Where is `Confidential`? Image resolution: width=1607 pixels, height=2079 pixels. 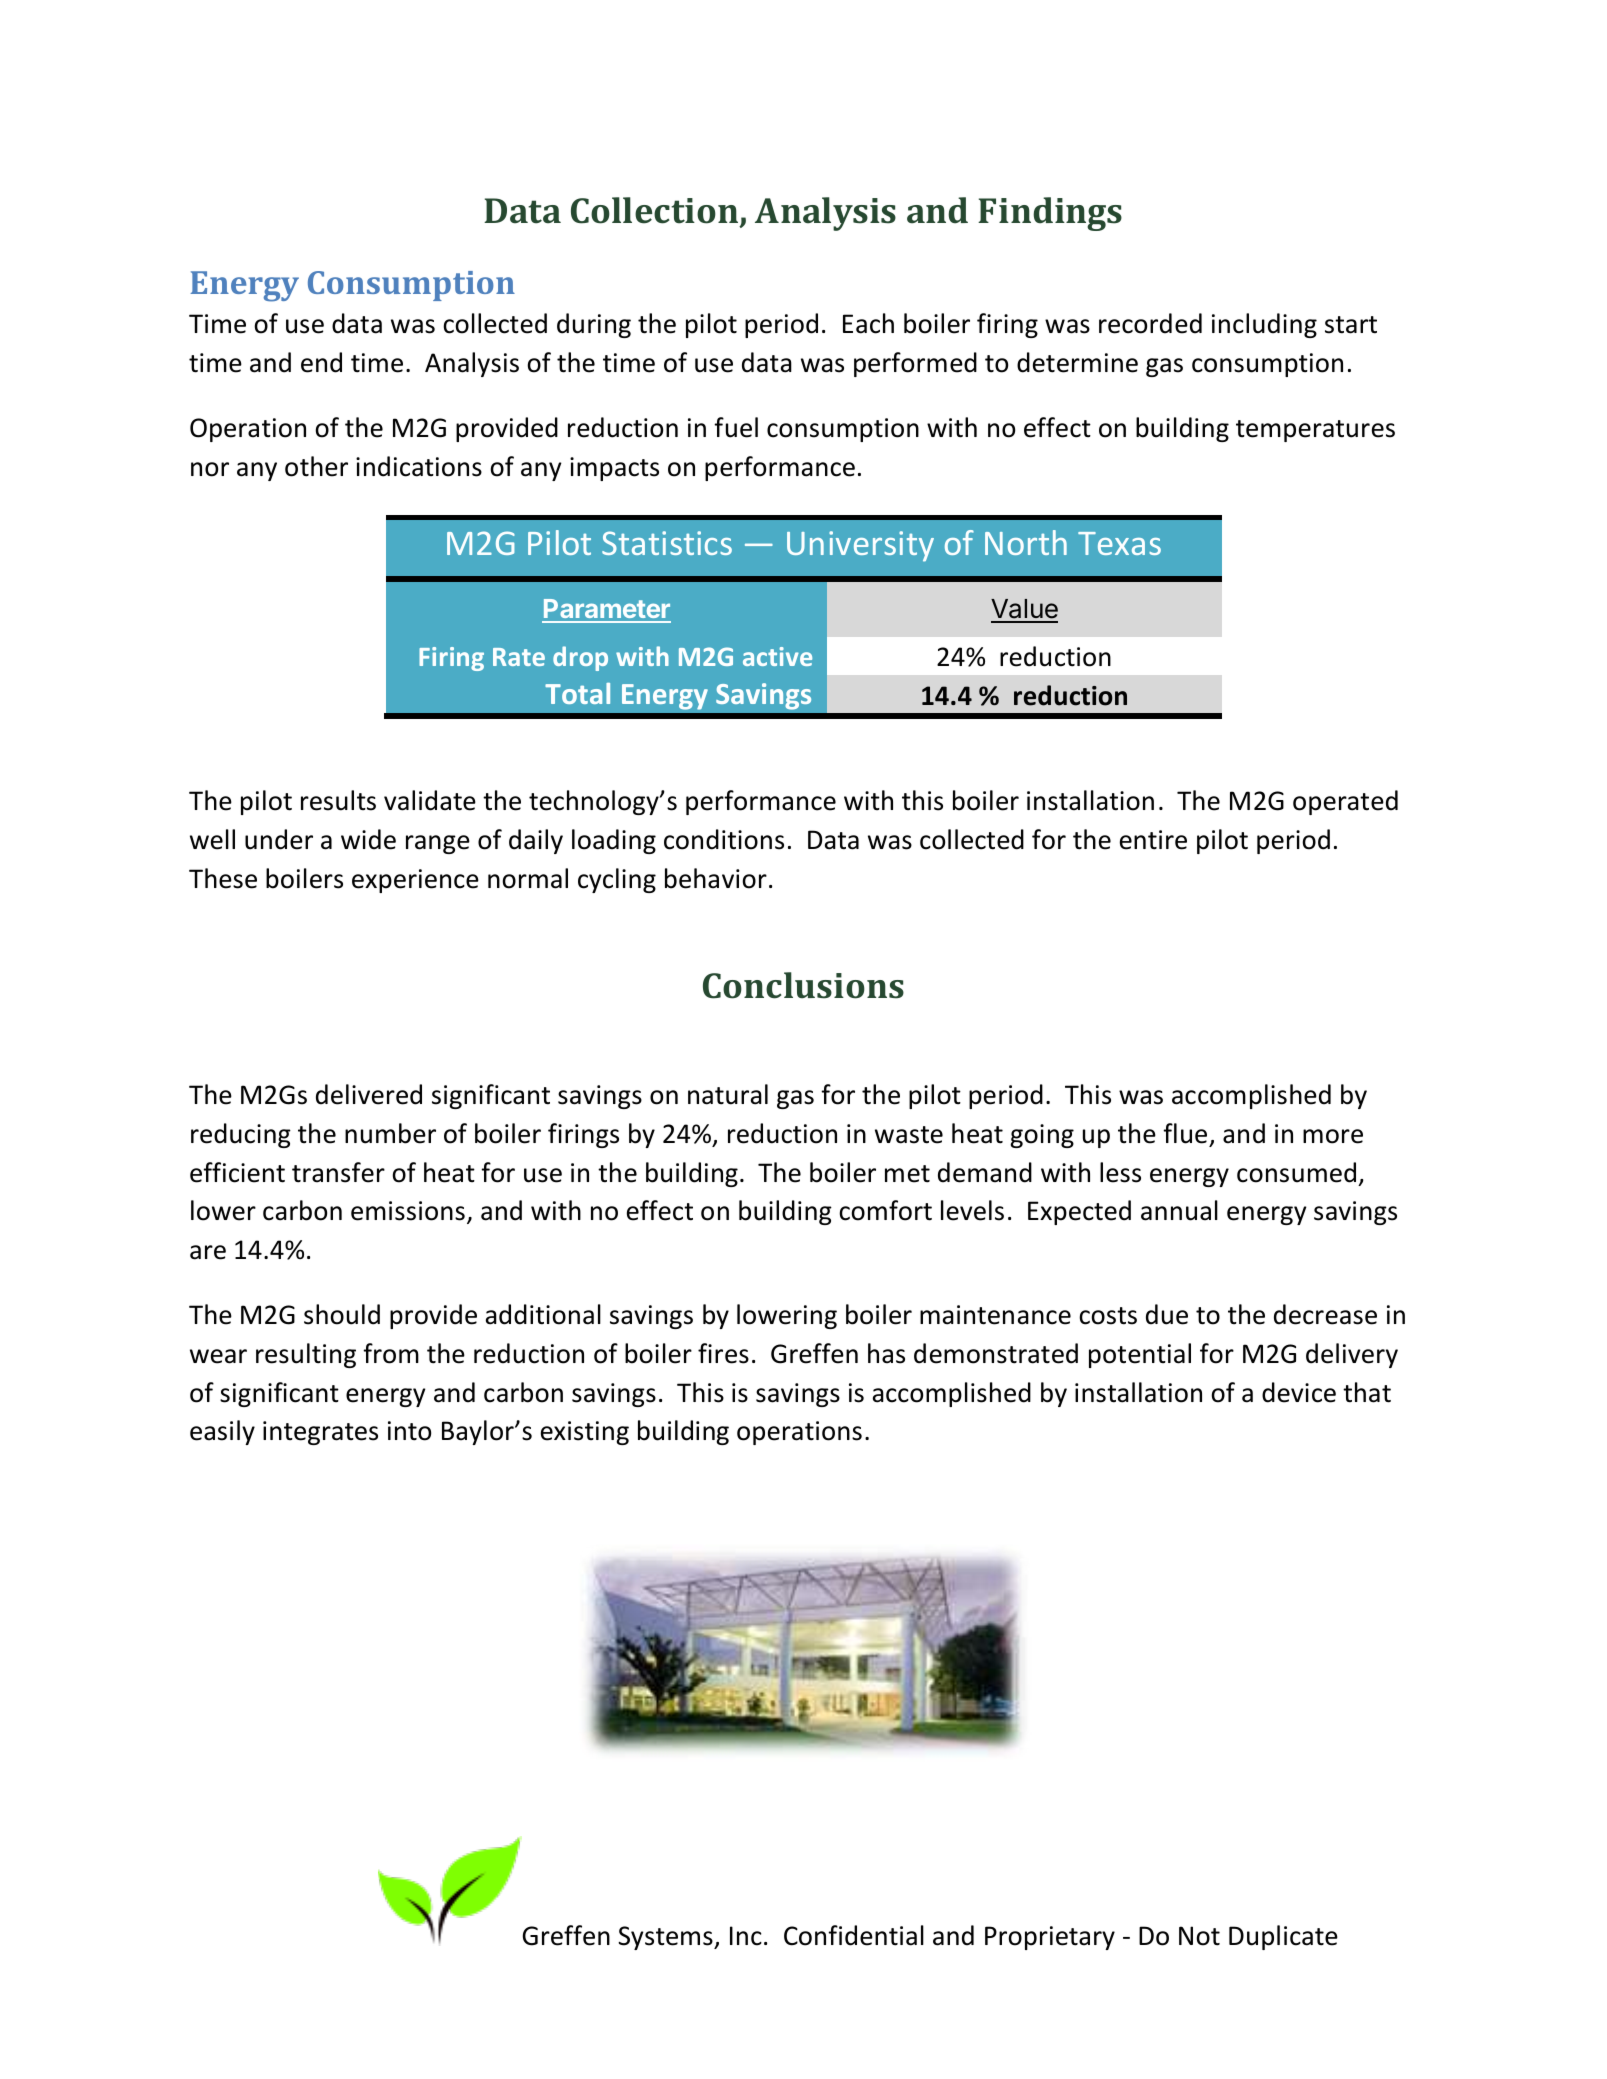 Confidential is located at coordinates (854, 1935).
